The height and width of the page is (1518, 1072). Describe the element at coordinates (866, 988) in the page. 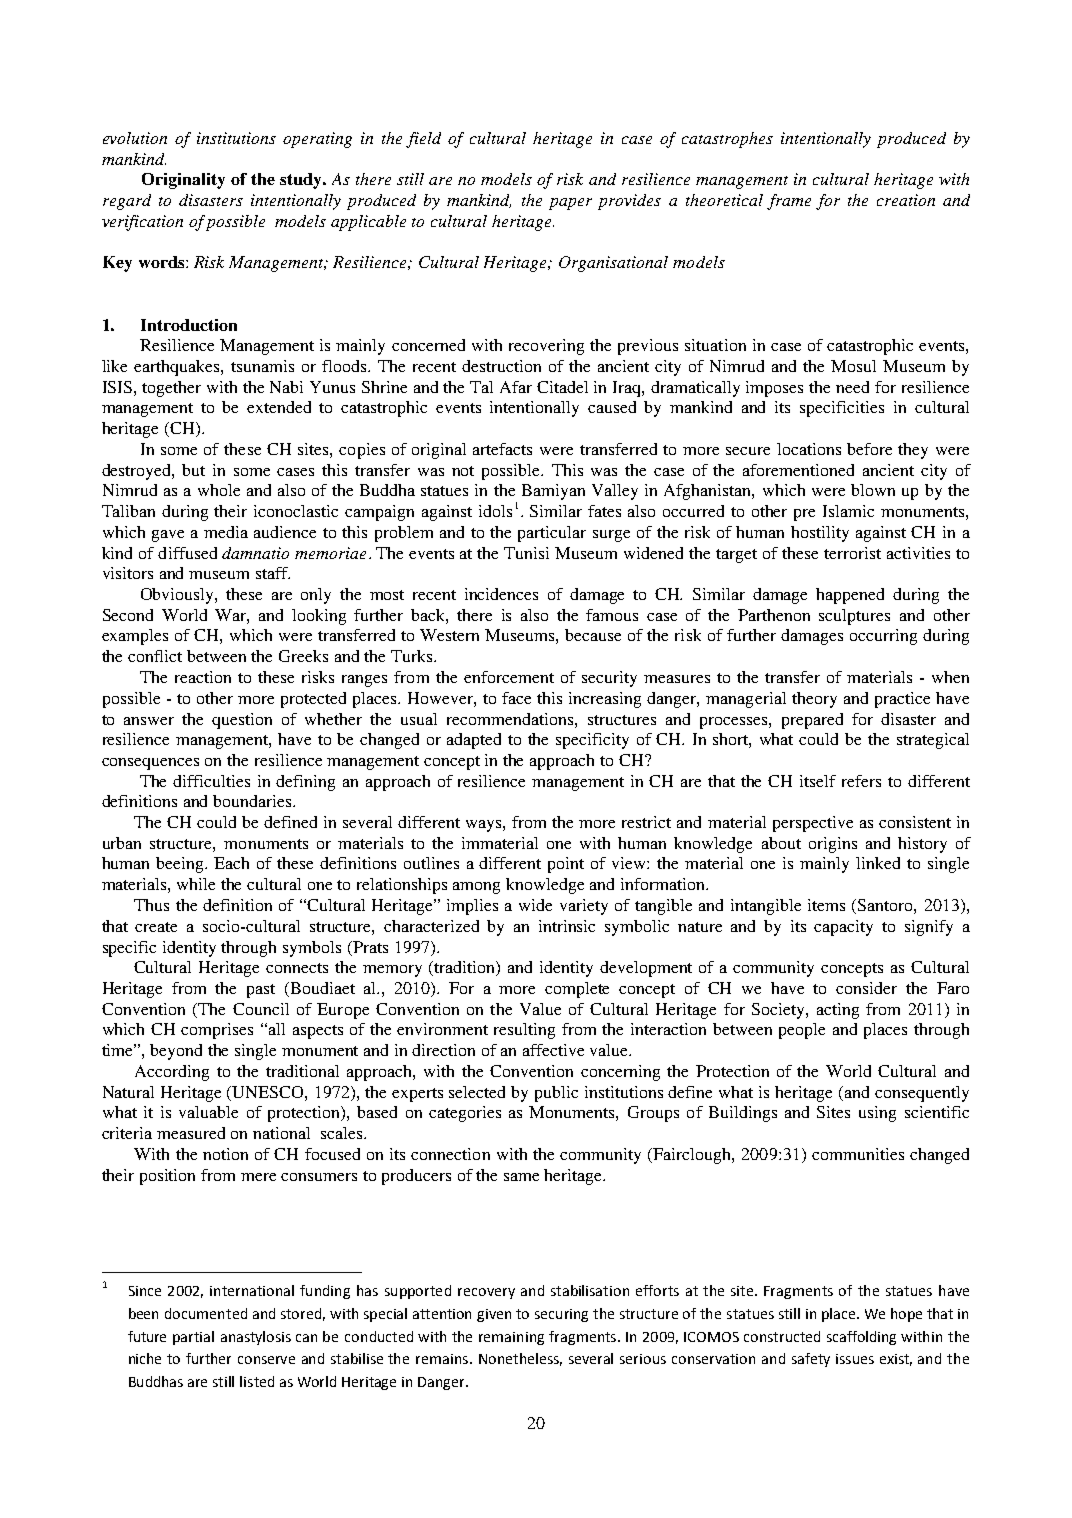

I see `consider` at that location.
